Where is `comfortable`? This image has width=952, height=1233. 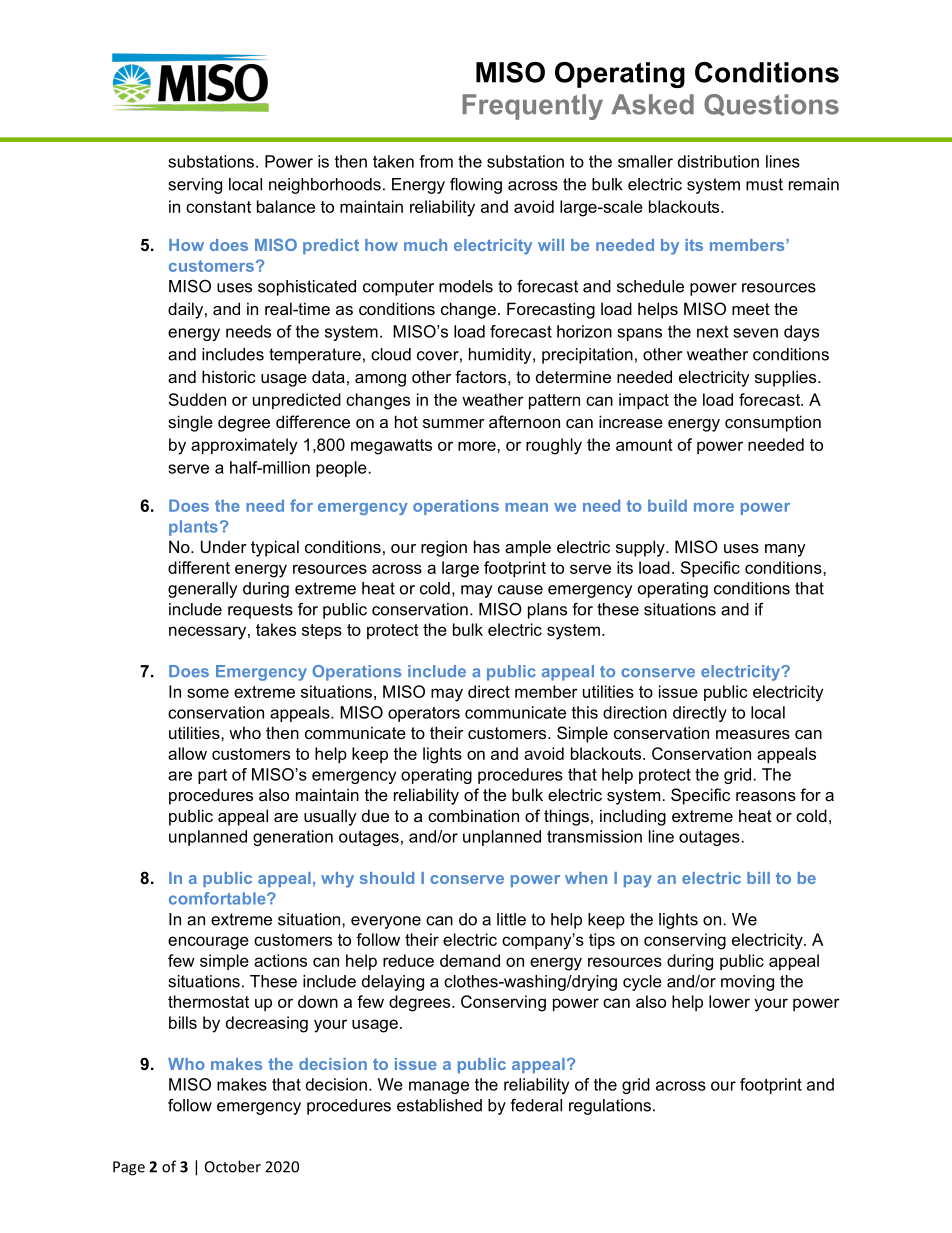 comfortable is located at coordinates (218, 898).
